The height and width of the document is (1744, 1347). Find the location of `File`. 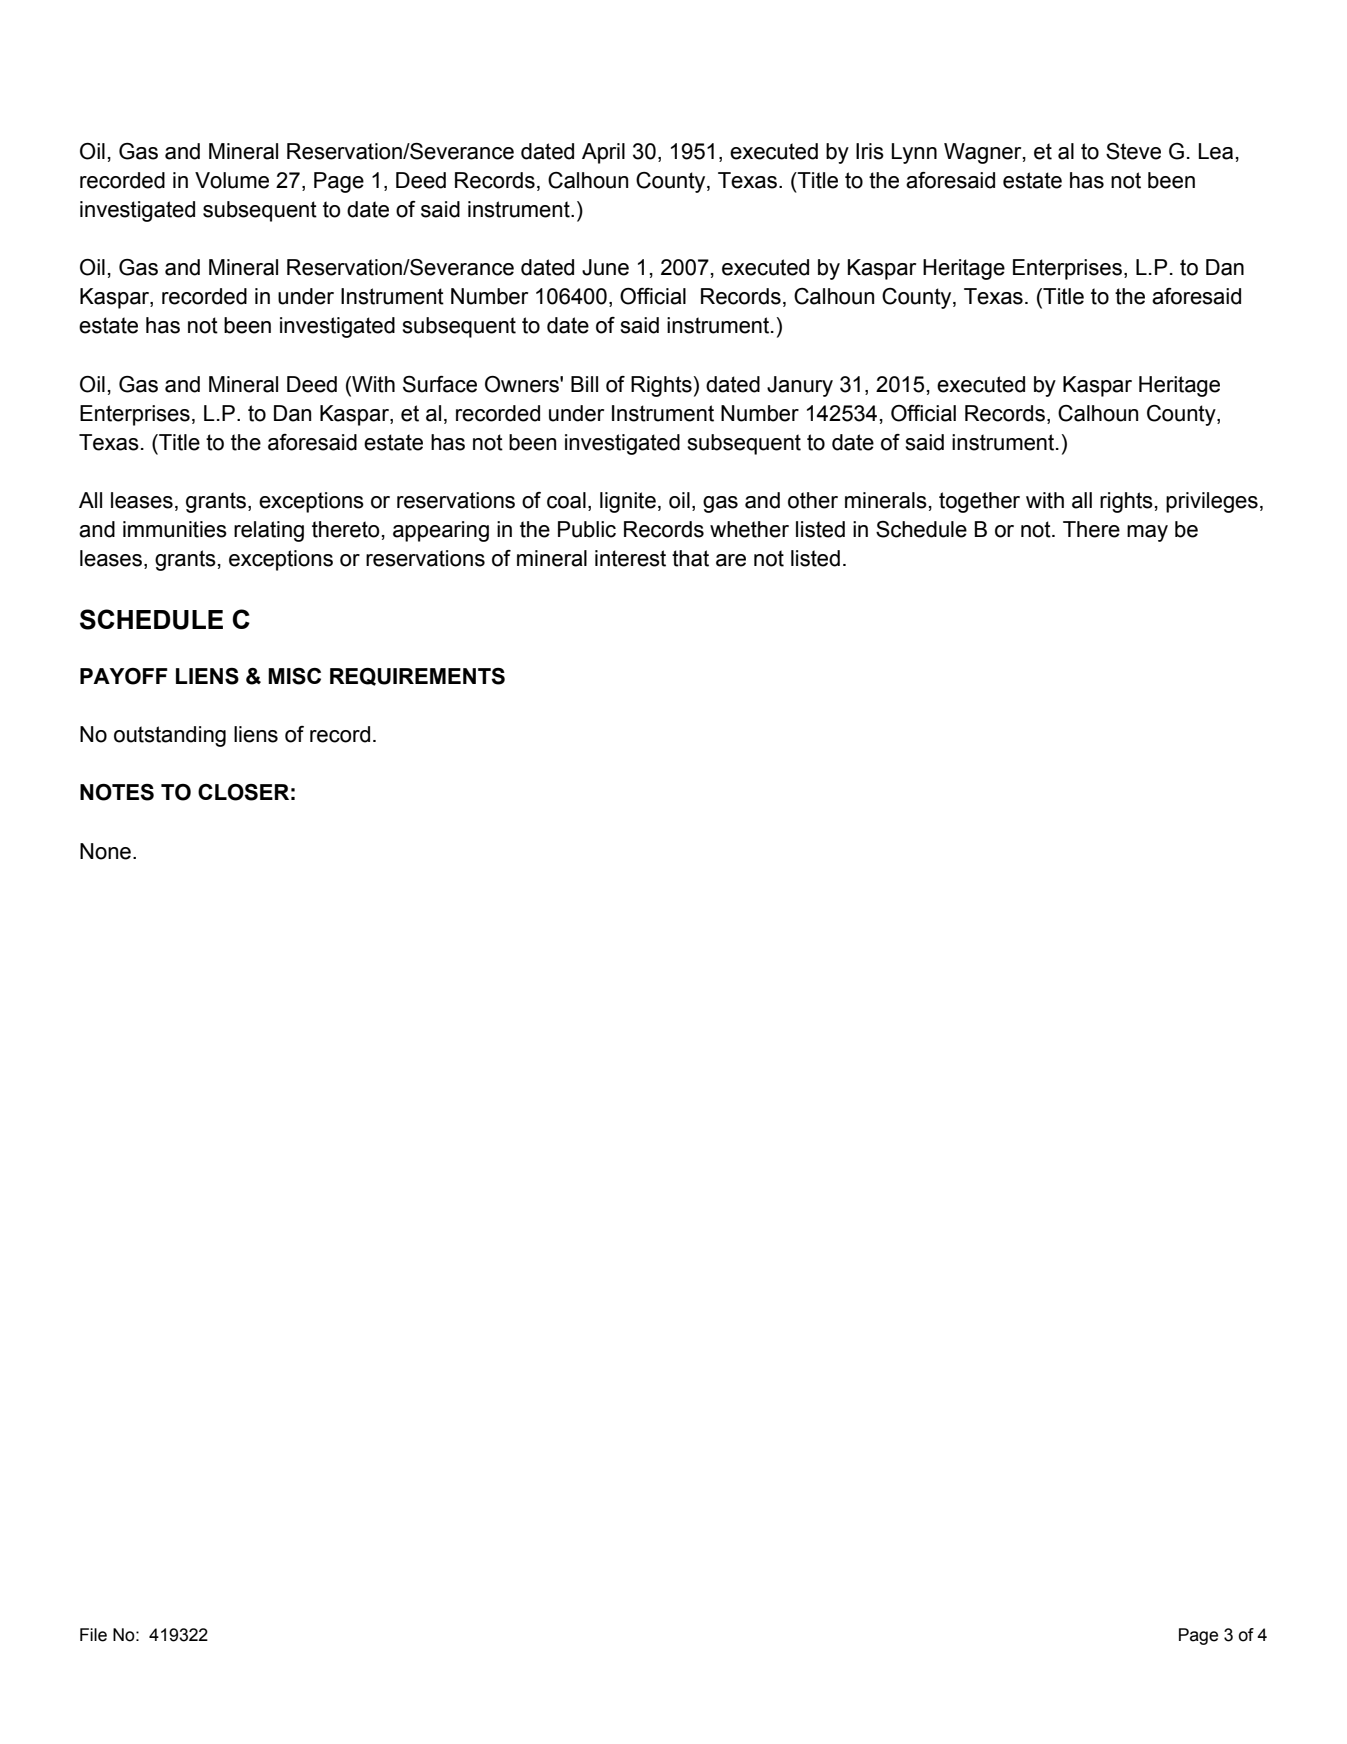

File is located at coordinates (93, 1635).
